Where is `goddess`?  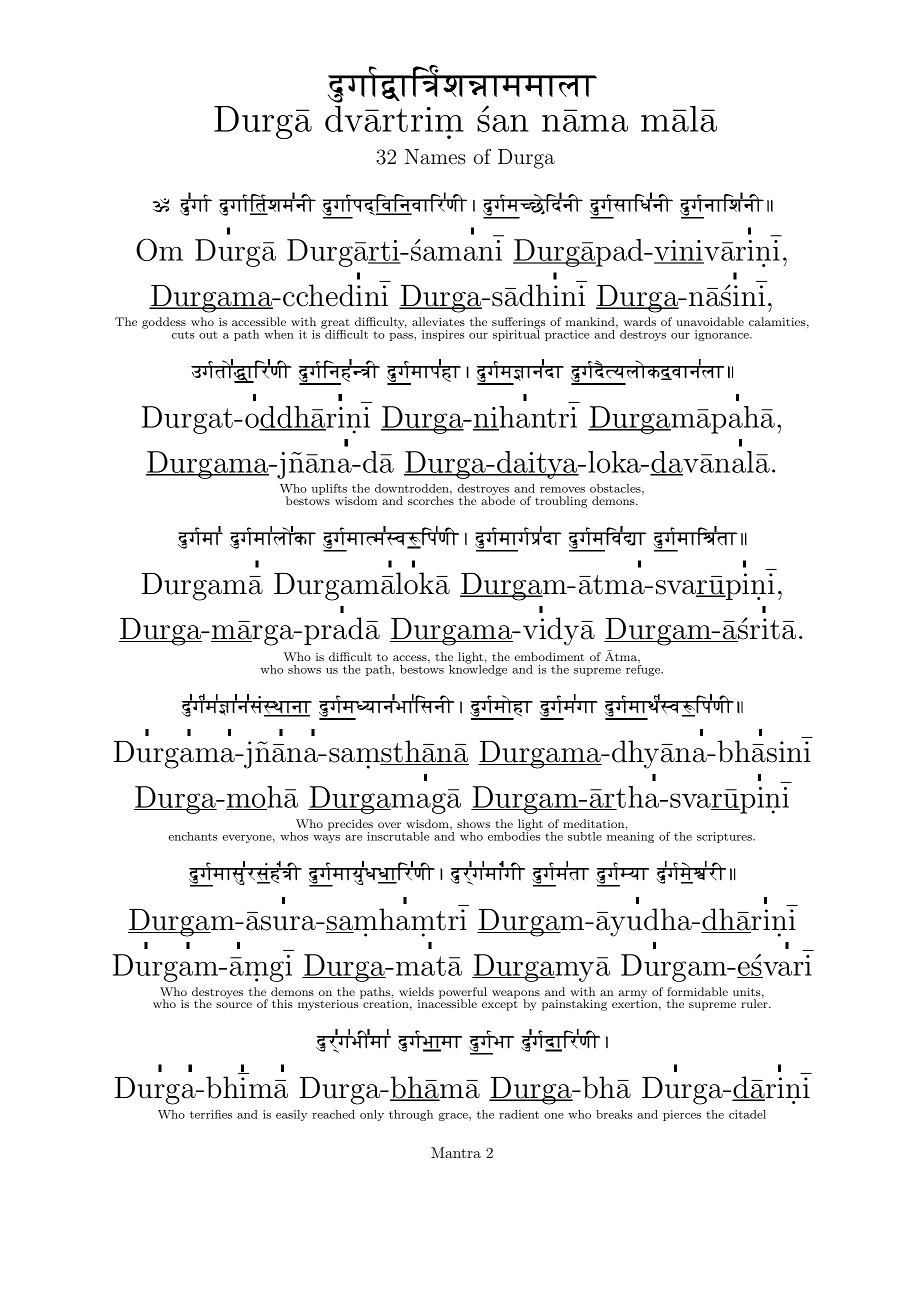 goddess is located at coordinates (164, 323).
